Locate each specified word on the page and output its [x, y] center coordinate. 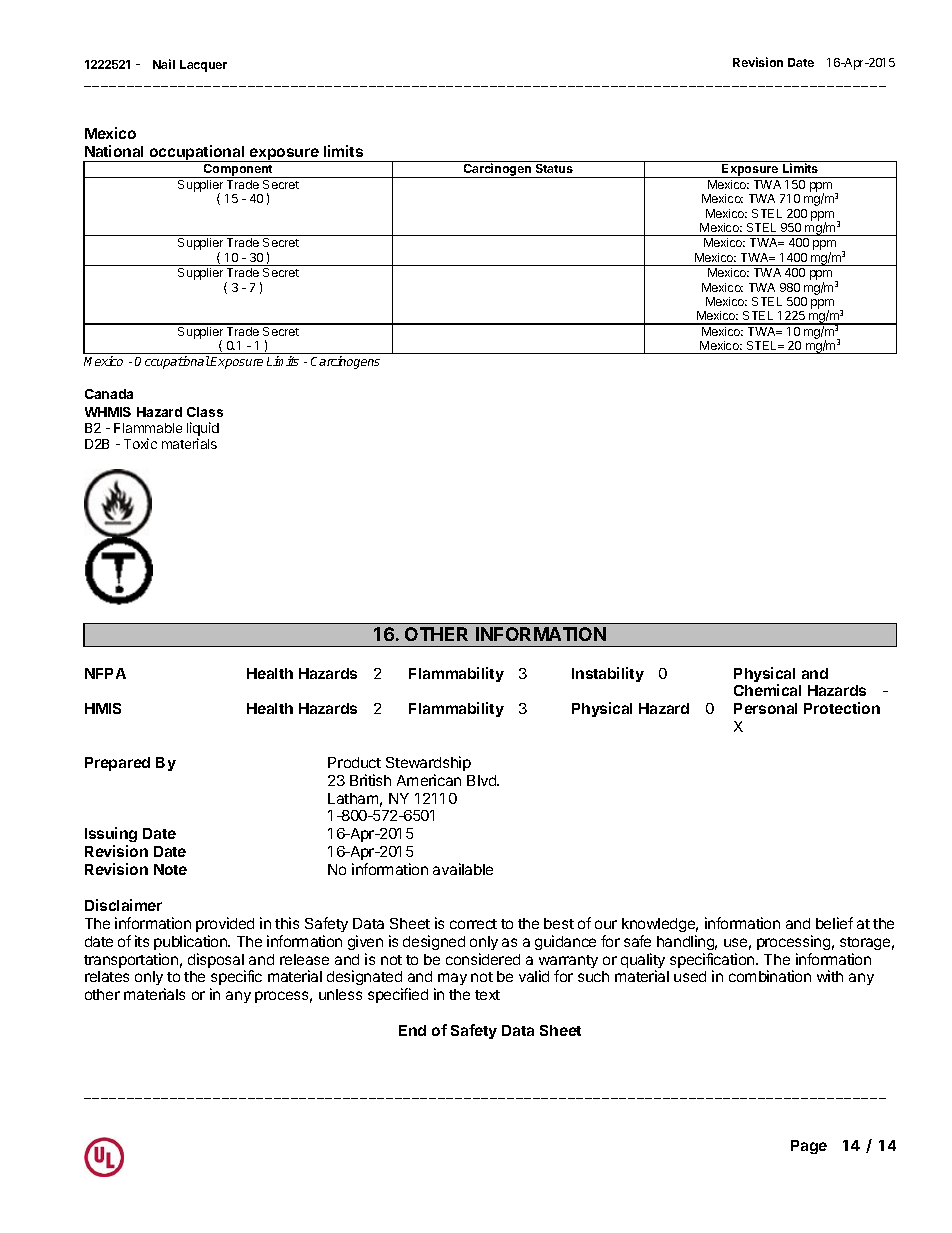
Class [205, 412]
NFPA [105, 673]
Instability [608, 674]
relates [107, 976]
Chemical [767, 690]
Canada [109, 394]
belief [834, 923]
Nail [164, 64]
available [463, 869]
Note [170, 869]
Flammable [148, 428]
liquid [203, 429]
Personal [765, 708]
